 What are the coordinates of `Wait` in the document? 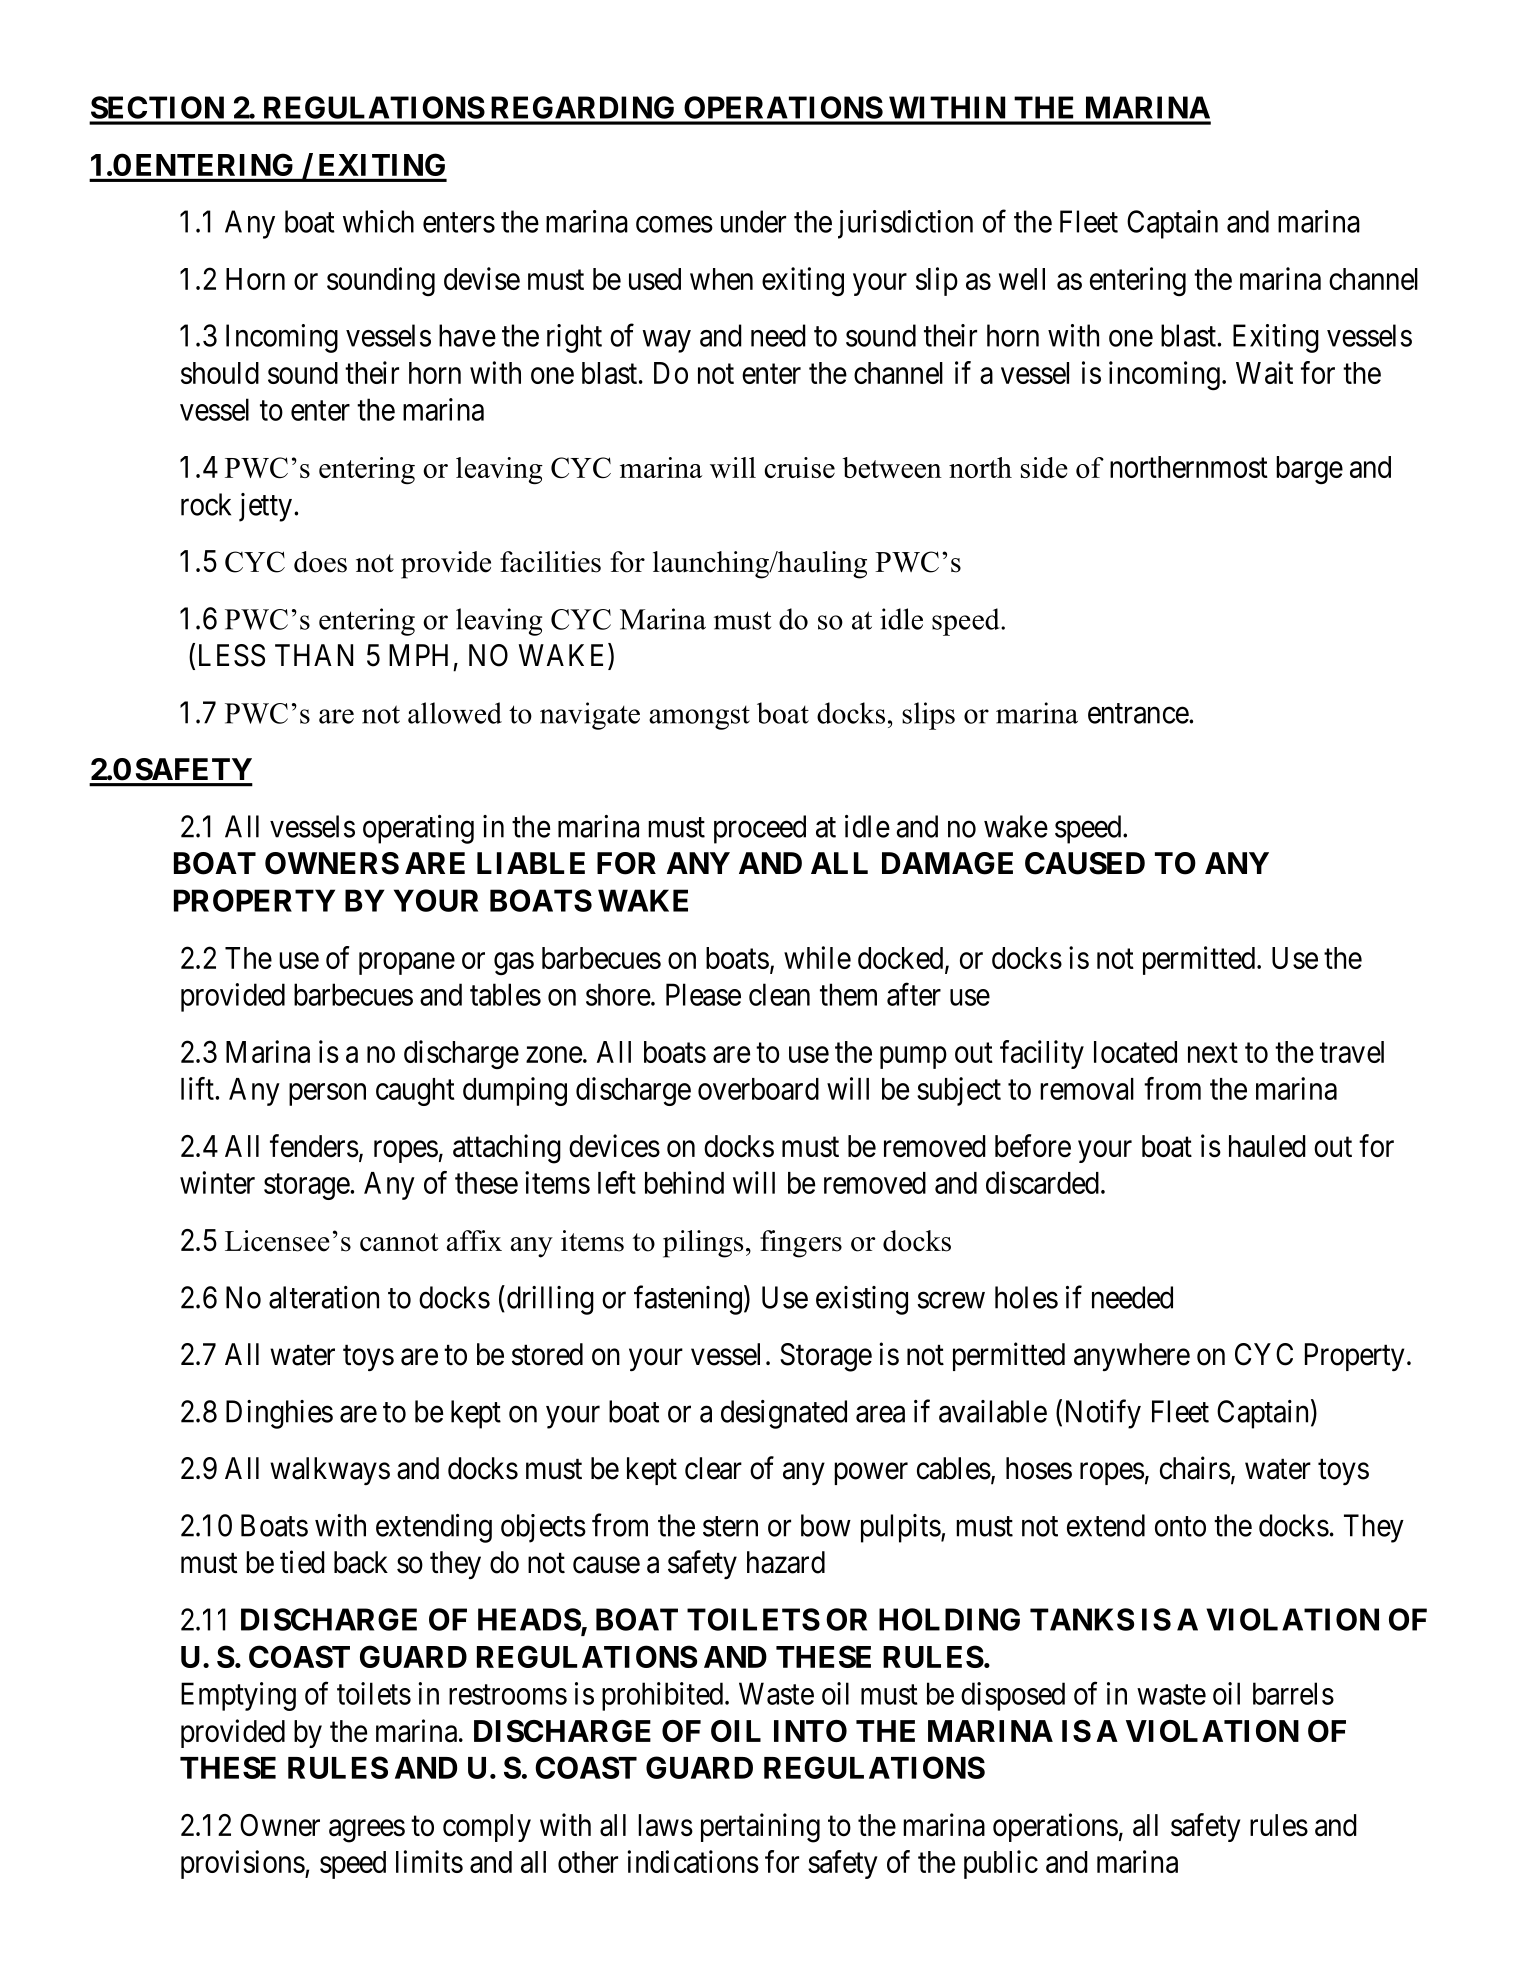 It's located at (1264, 372).
